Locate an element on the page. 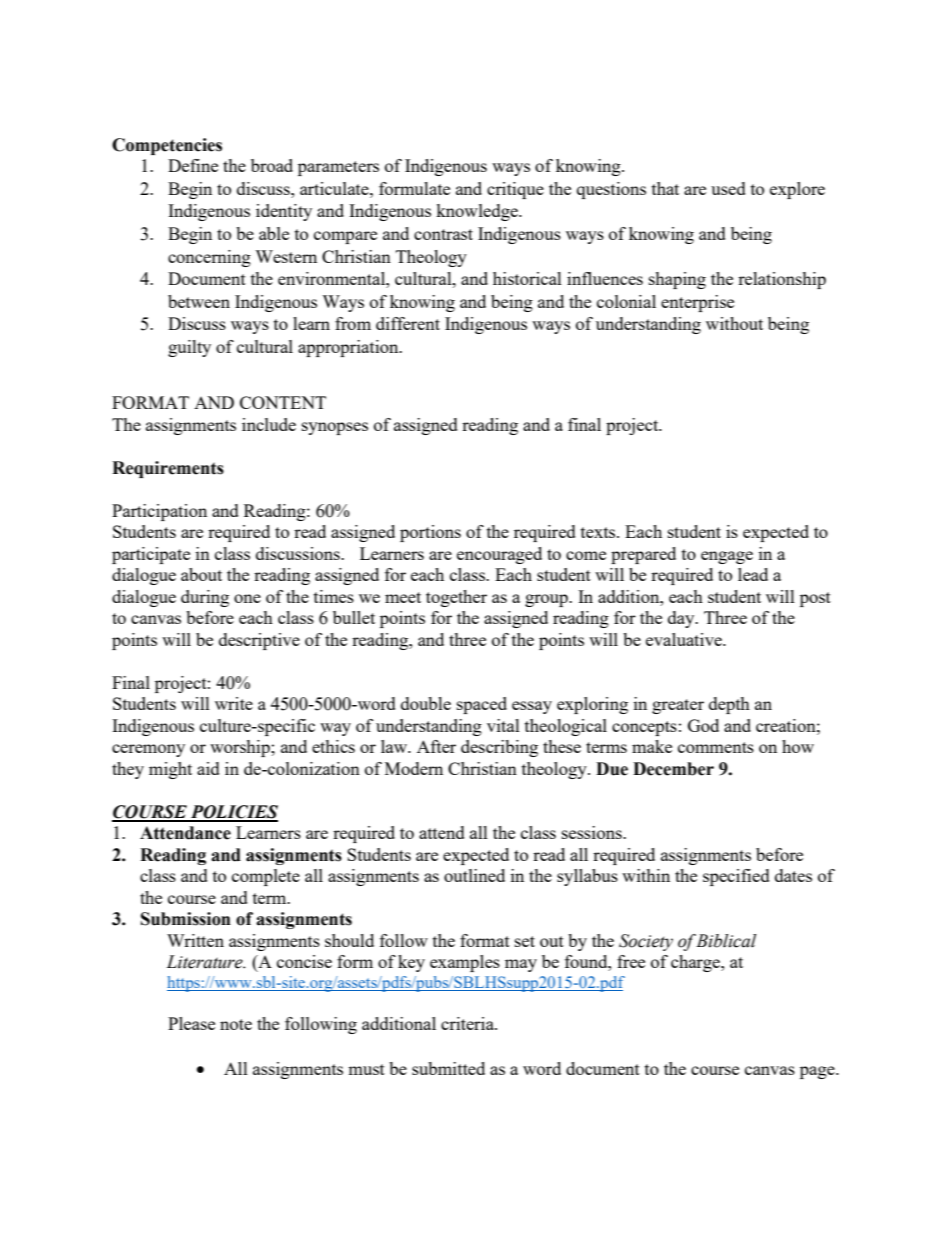 This image has height=1233, width=952. criteria is located at coordinates (468, 1023).
